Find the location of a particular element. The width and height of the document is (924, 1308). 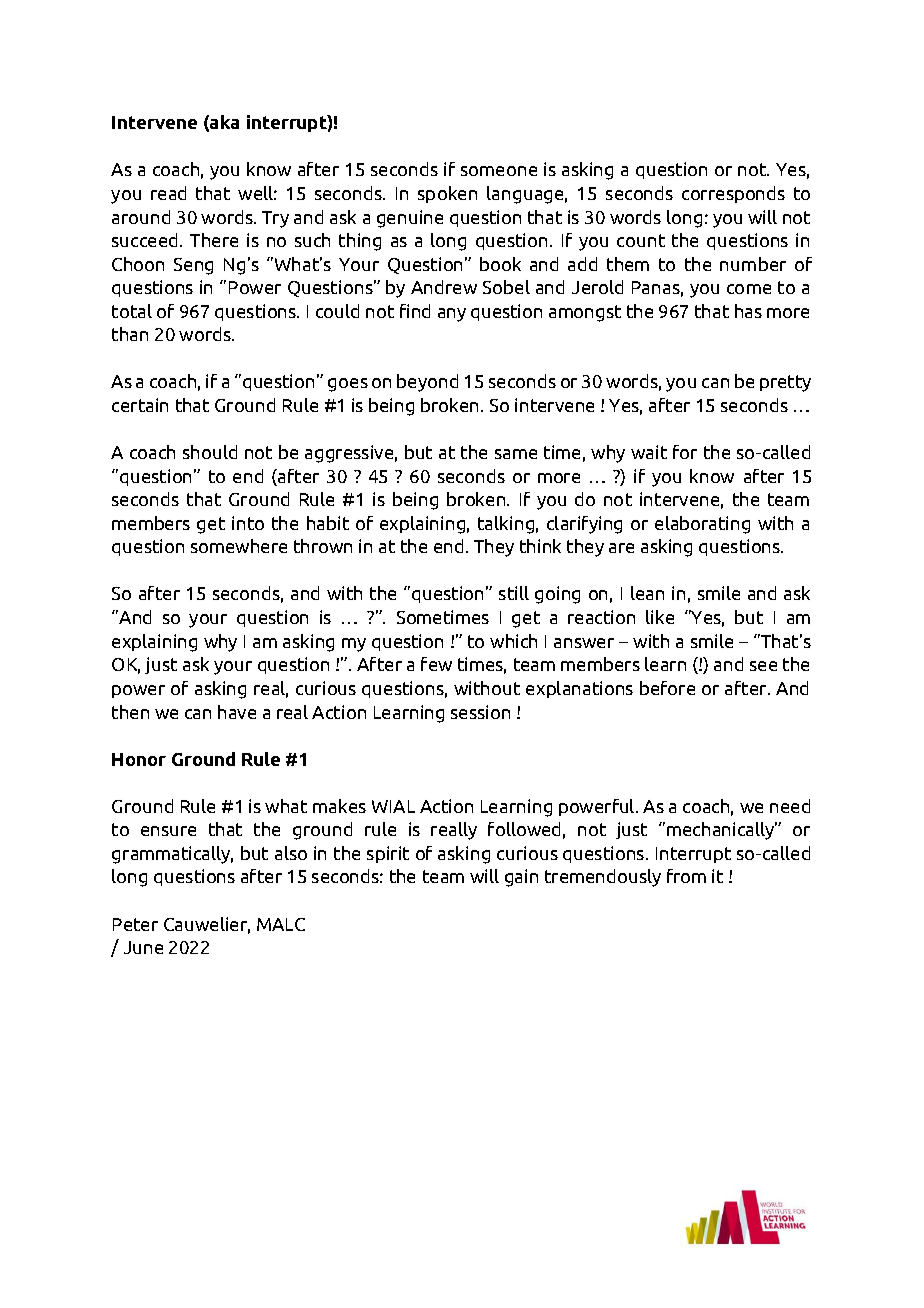

Peter is located at coordinates (135, 924).
